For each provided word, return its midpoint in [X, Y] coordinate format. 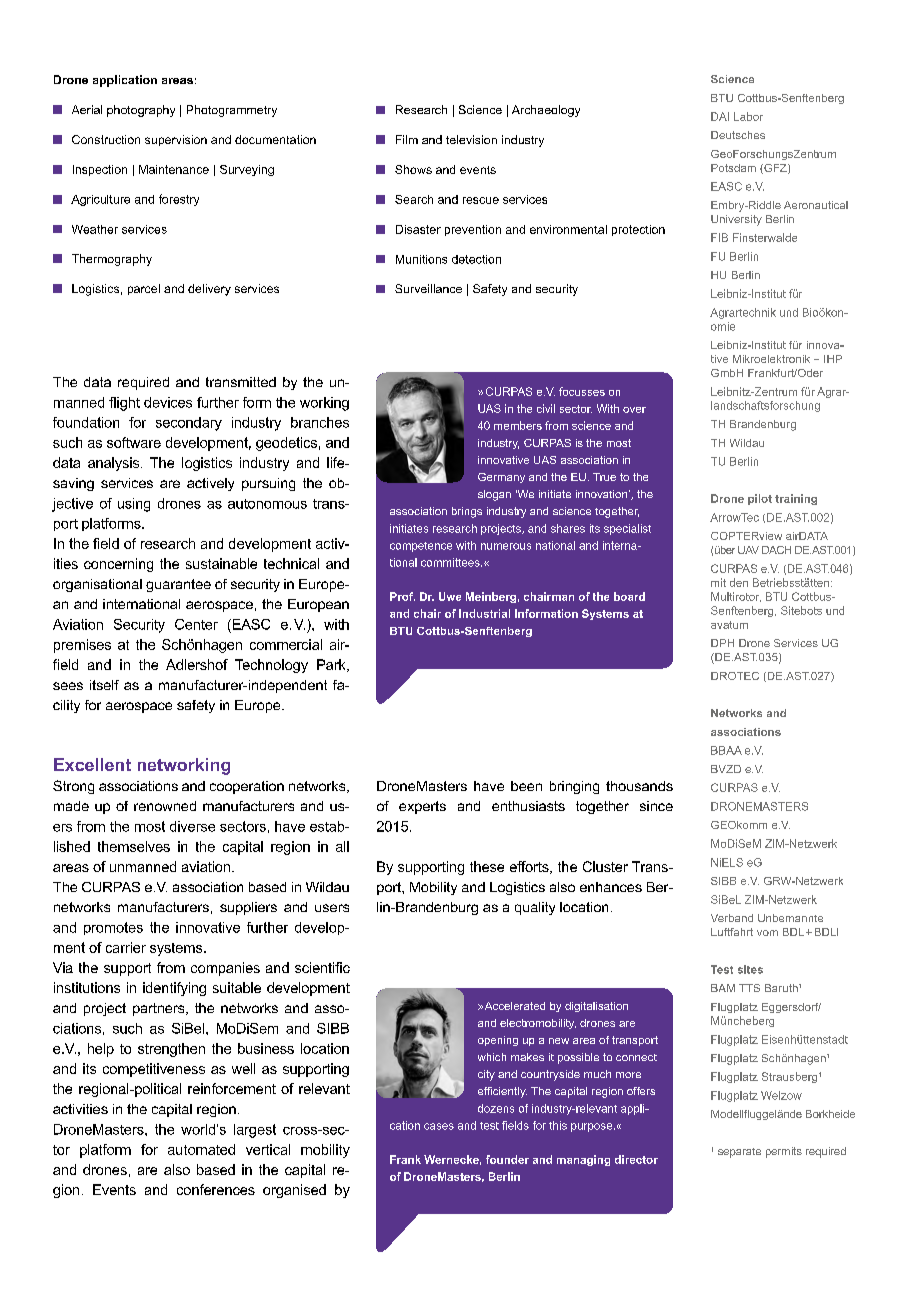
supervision [176, 140]
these [487, 866]
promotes [113, 928]
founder [507, 1159]
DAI [720, 116]
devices [168, 402]
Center [196, 624]
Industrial [484, 613]
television [471, 139]
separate [739, 1153]
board [629, 596]
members [518, 425]
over [634, 410]
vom [767, 933]
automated [201, 1149]
